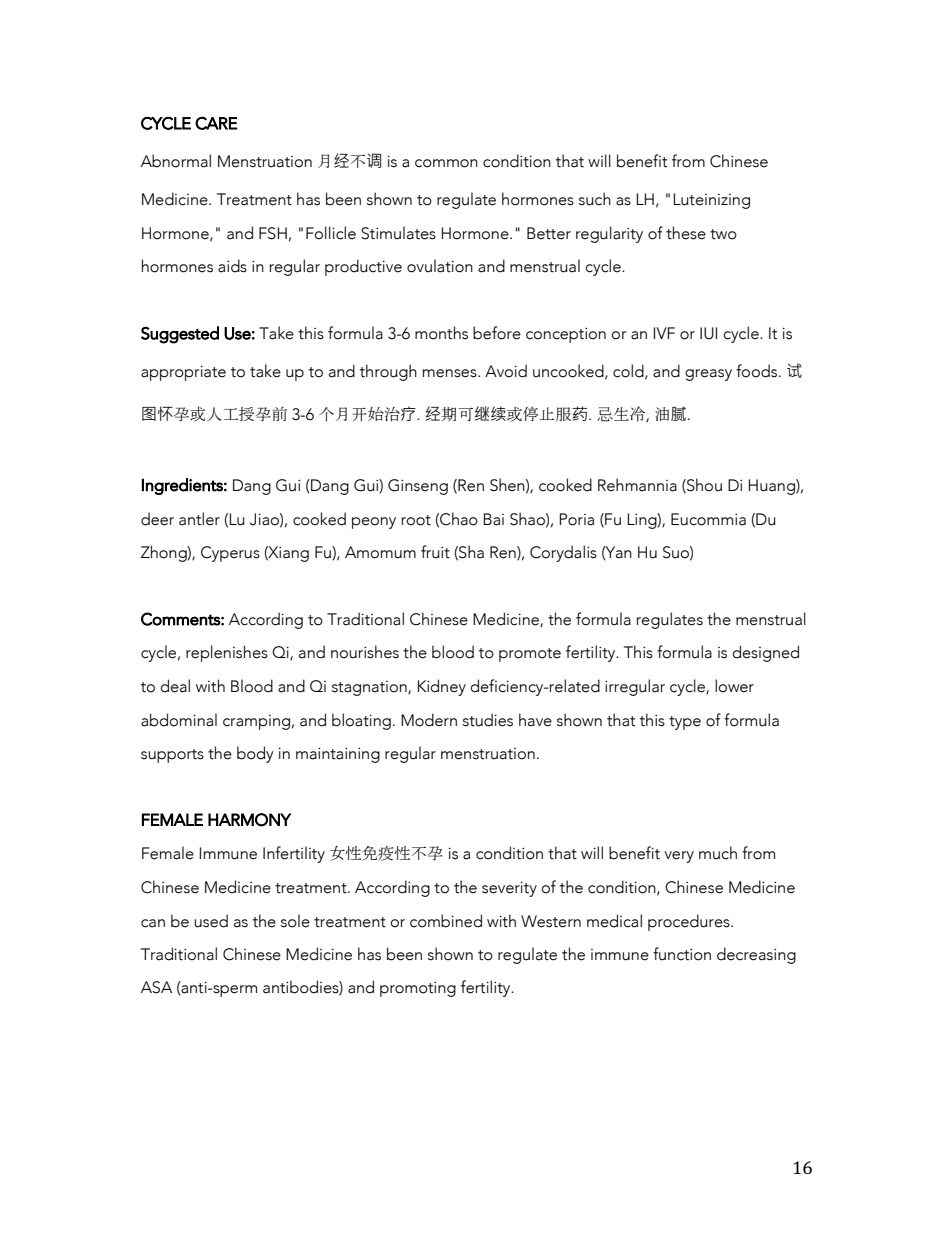 The height and width of the document is (1233, 952). What do you see at coordinates (216, 123) in the document?
I see `CARE` at bounding box center [216, 123].
